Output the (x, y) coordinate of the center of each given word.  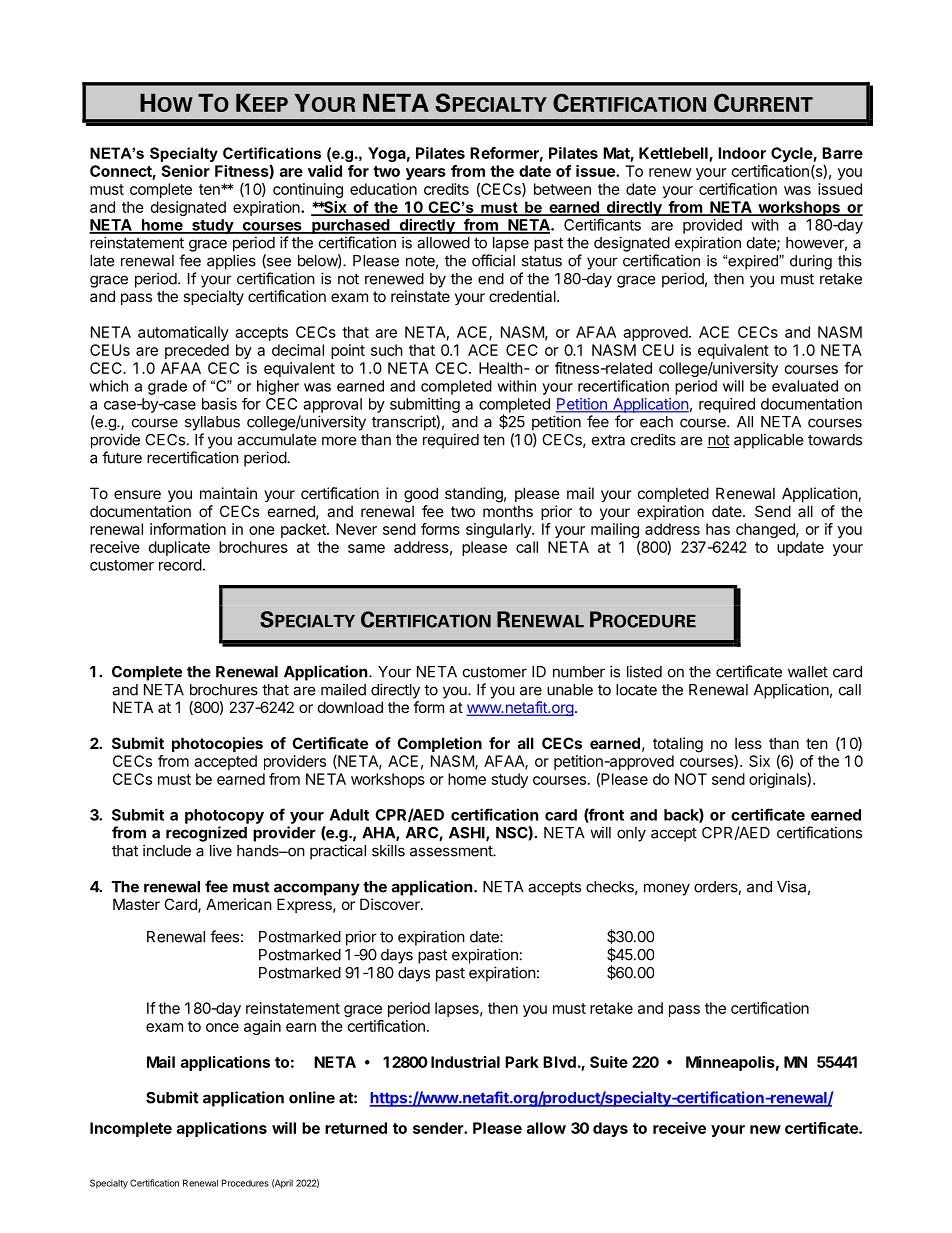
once (222, 1027)
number (579, 672)
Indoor (742, 153)
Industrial (465, 1062)
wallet (808, 672)
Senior (185, 171)
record (180, 565)
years (426, 174)
